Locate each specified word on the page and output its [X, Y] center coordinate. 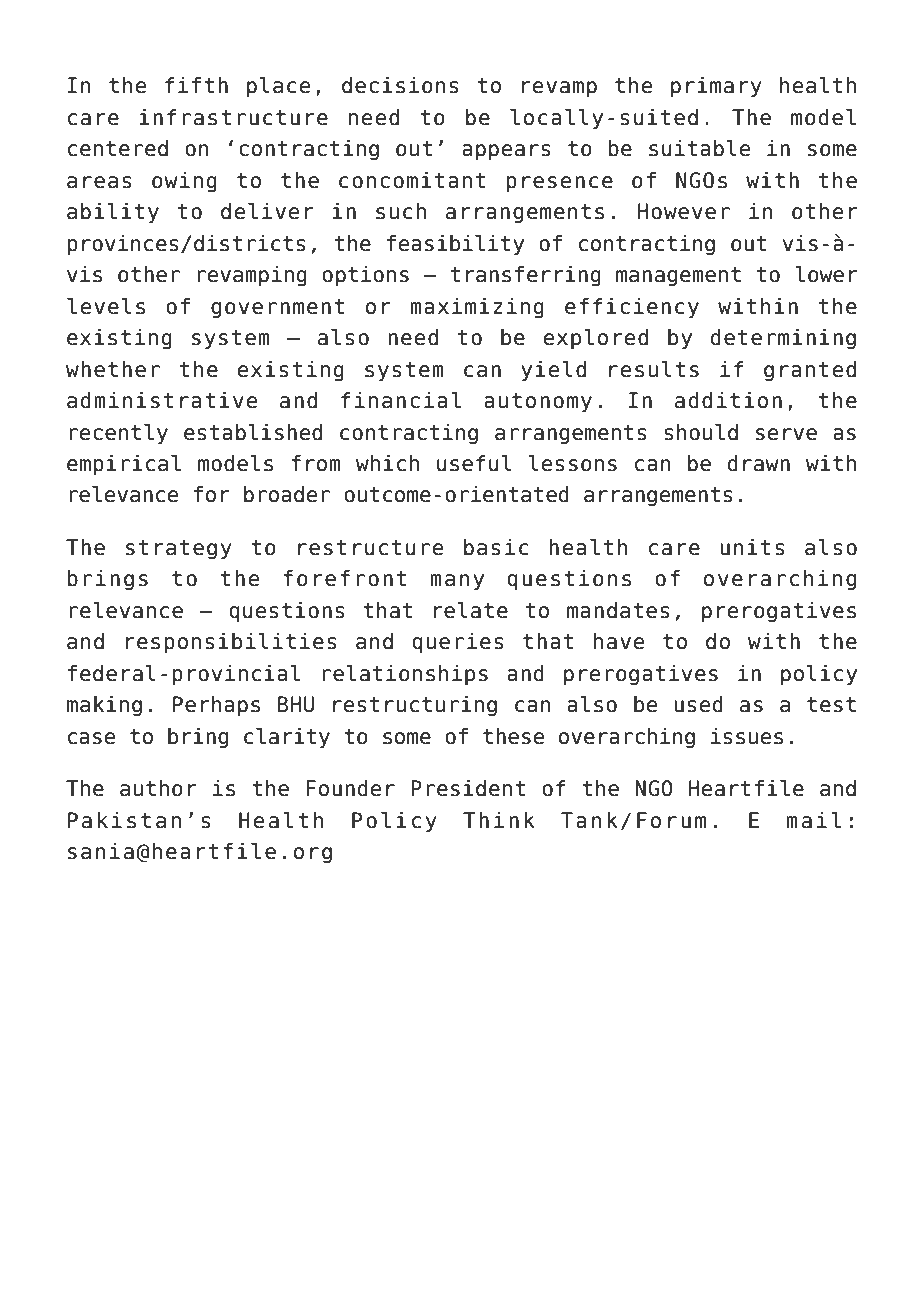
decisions [400, 85]
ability [113, 213]
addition [728, 400]
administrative [162, 400]
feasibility [455, 245]
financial [401, 400]
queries [458, 643]
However [684, 211]
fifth [196, 85]
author [158, 788]
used [698, 704]
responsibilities [231, 643]
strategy [179, 550]
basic [496, 547]
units [752, 547]
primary [716, 87]
